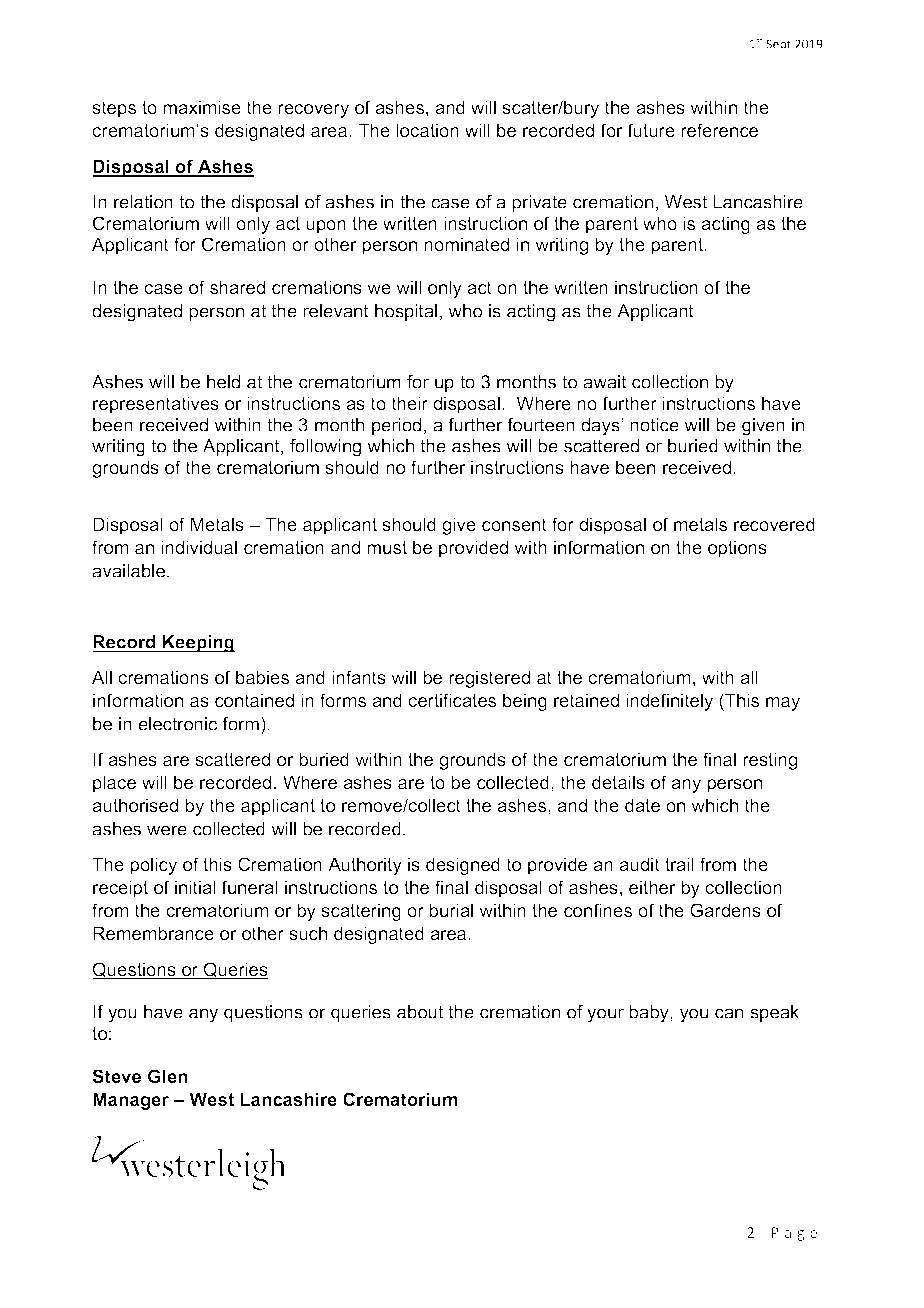  What do you see at coordinates (202, 107) in the document?
I see `maximise` at bounding box center [202, 107].
